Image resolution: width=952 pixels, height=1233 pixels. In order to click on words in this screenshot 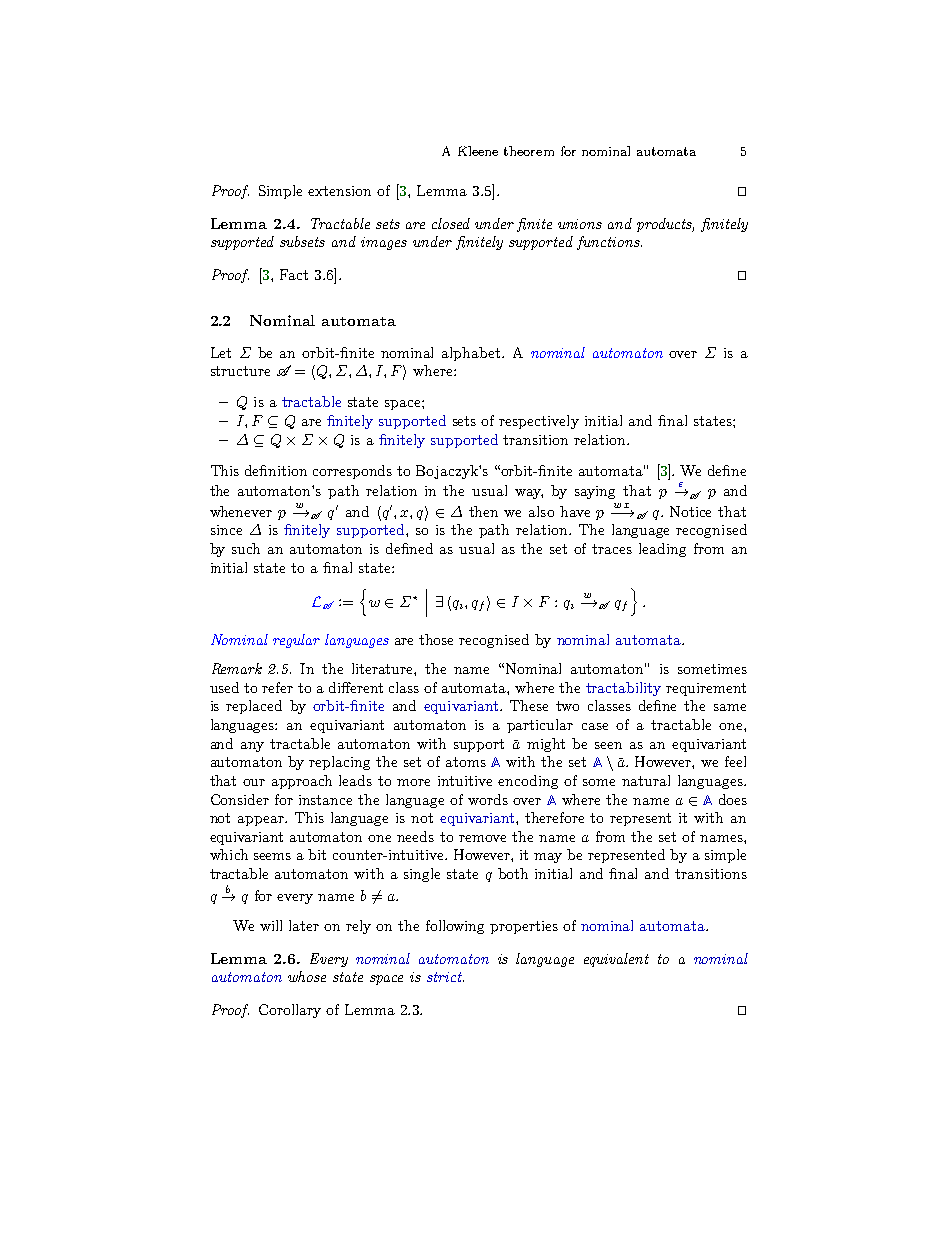, I will do `click(488, 799)`.
